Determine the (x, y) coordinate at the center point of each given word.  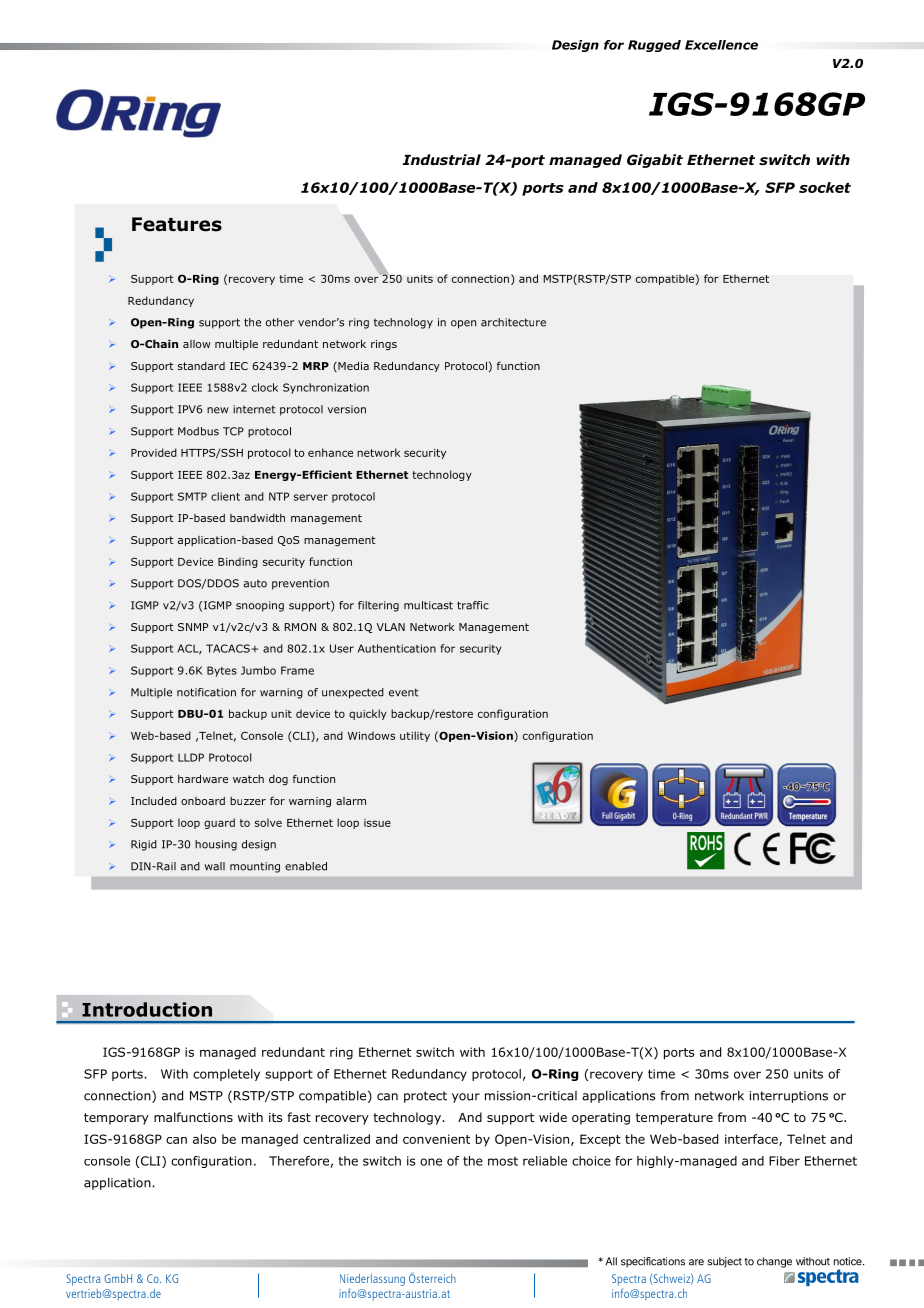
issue (377, 823)
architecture (513, 322)
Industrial (442, 159)
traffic (473, 605)
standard (201, 366)
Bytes (222, 671)
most (503, 1161)
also (204, 1139)
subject (725, 1262)
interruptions (789, 1097)
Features (177, 224)
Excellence (721, 45)
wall (215, 866)
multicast (428, 605)
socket (825, 187)
